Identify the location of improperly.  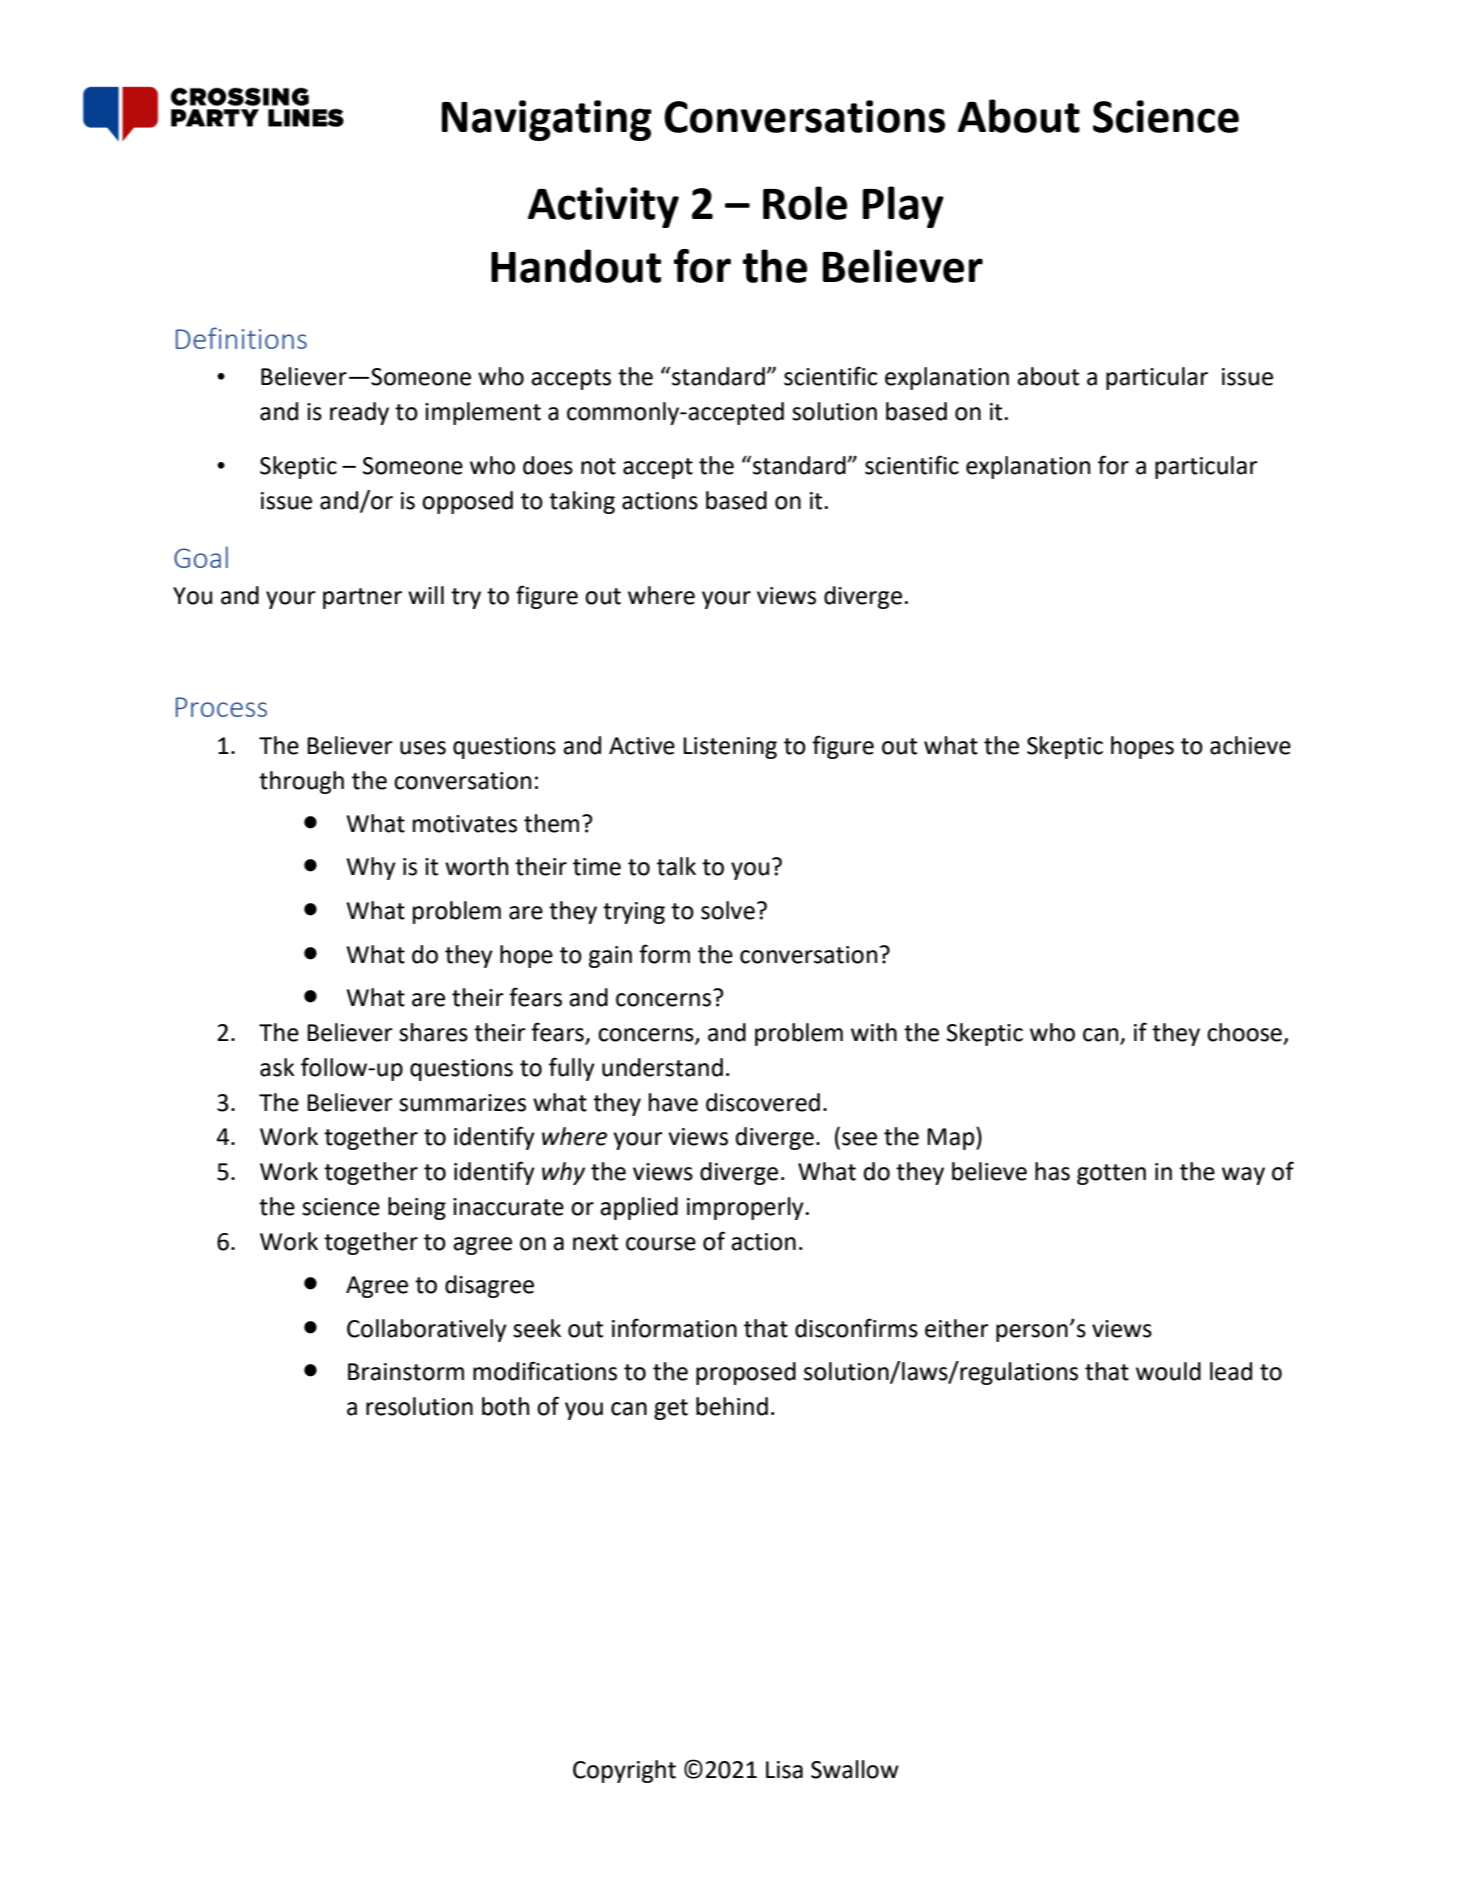
(745, 1208).
